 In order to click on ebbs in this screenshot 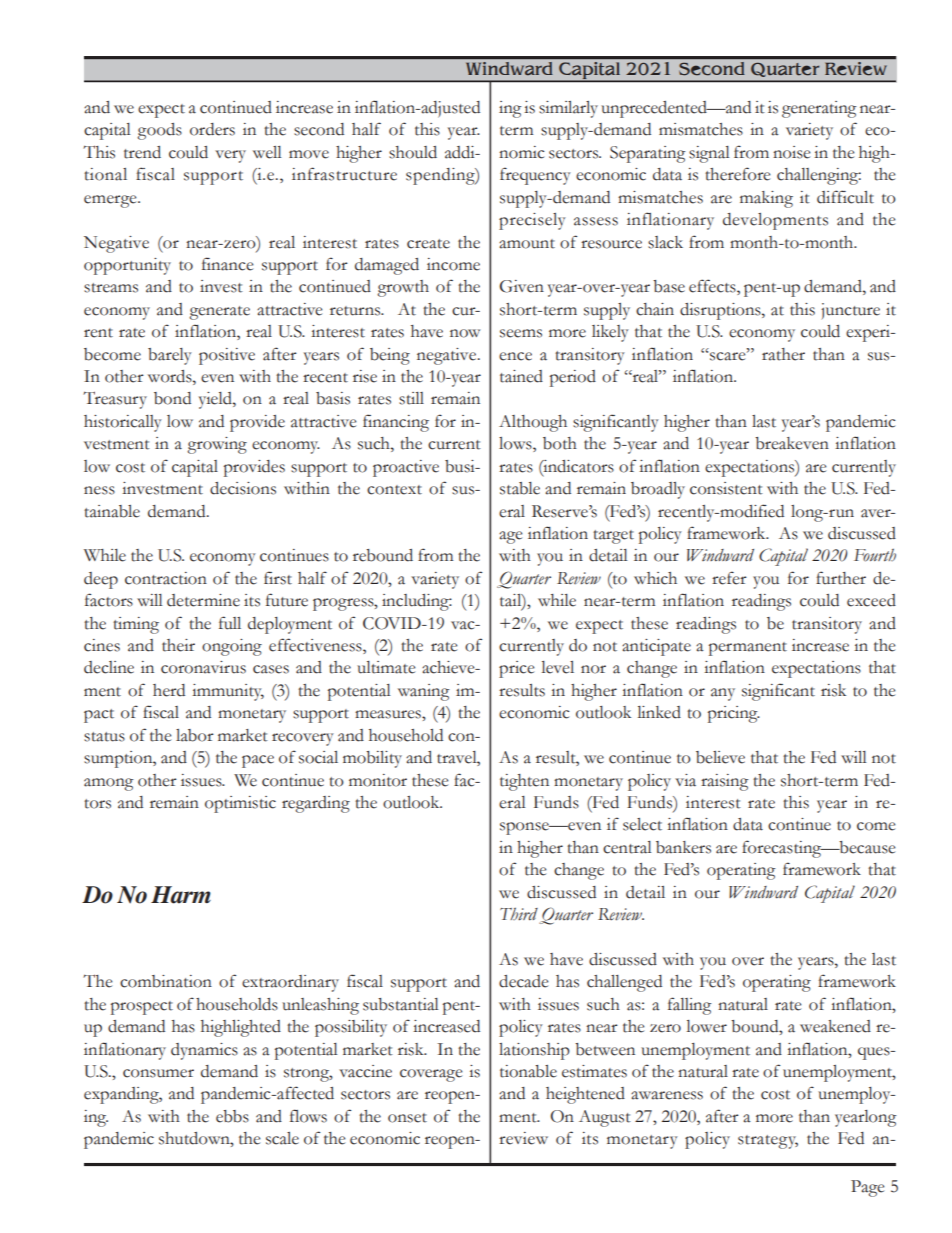, I will do `click(232, 1116)`.
